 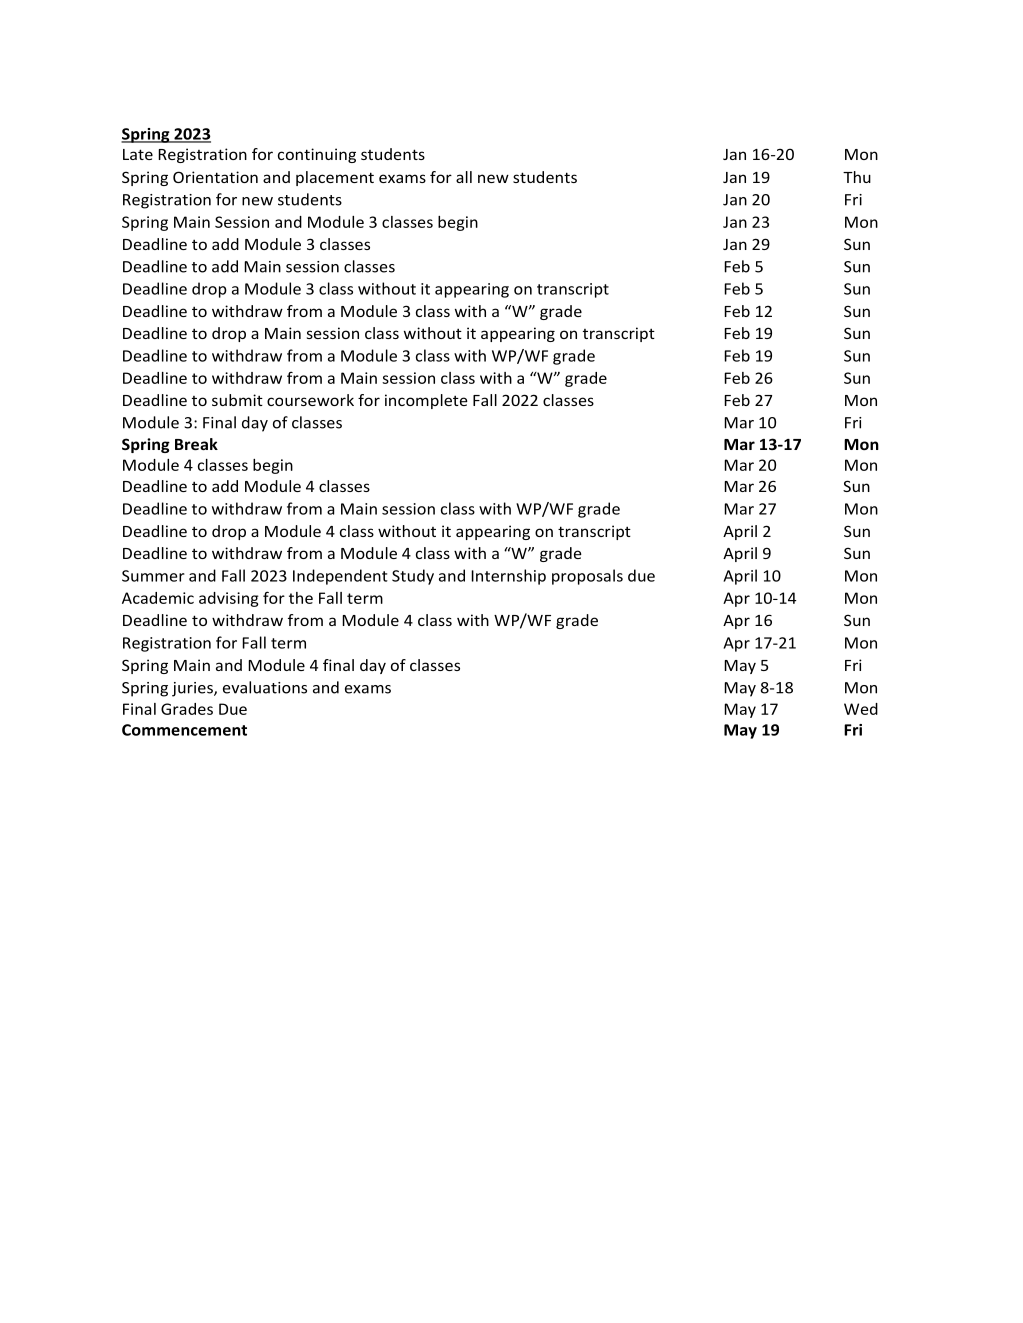 What do you see at coordinates (237, 400) in the image?
I see `submit` at bounding box center [237, 400].
